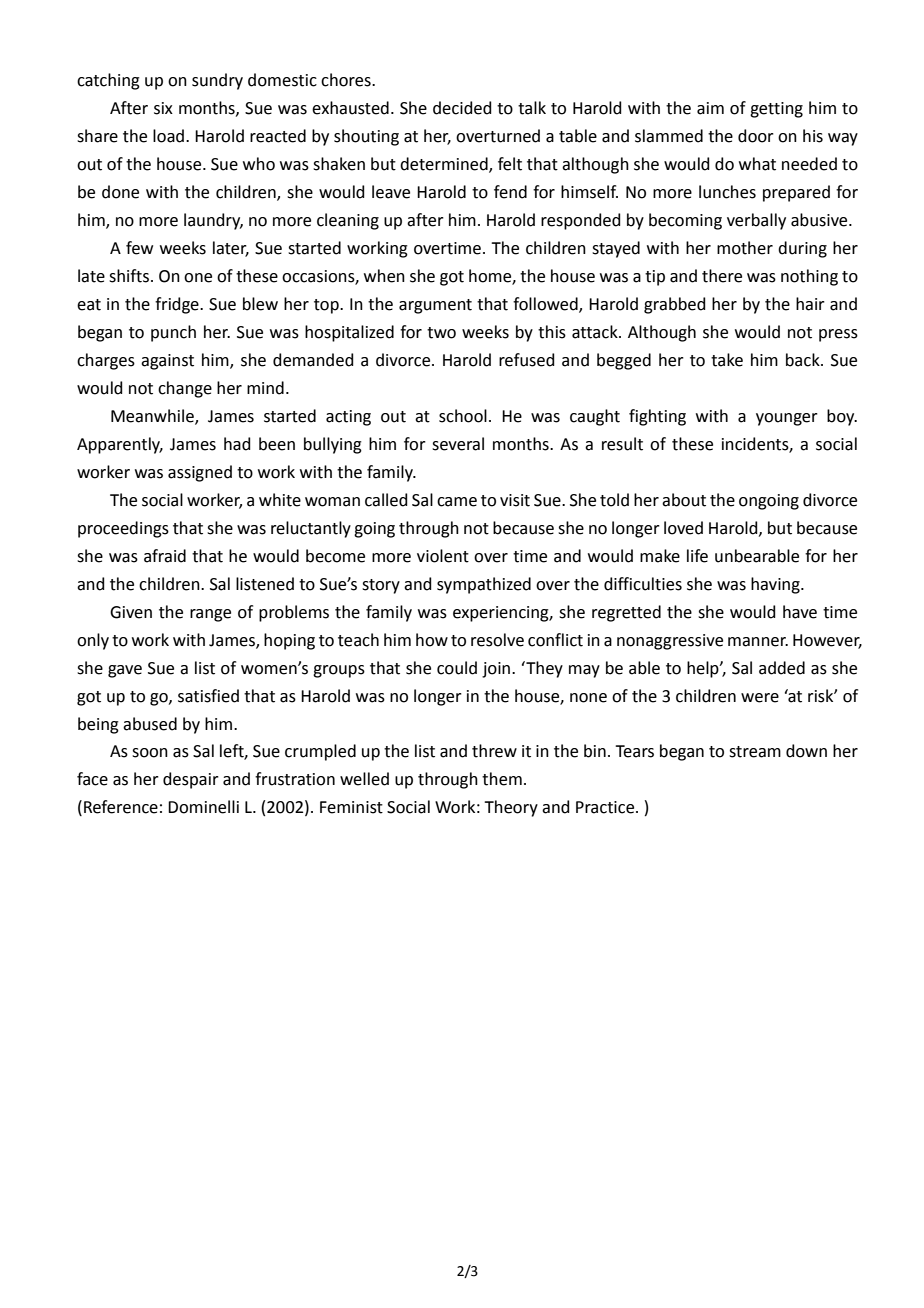 This screenshot has width=924, height=1308. I want to click on decided, so click(462, 108).
